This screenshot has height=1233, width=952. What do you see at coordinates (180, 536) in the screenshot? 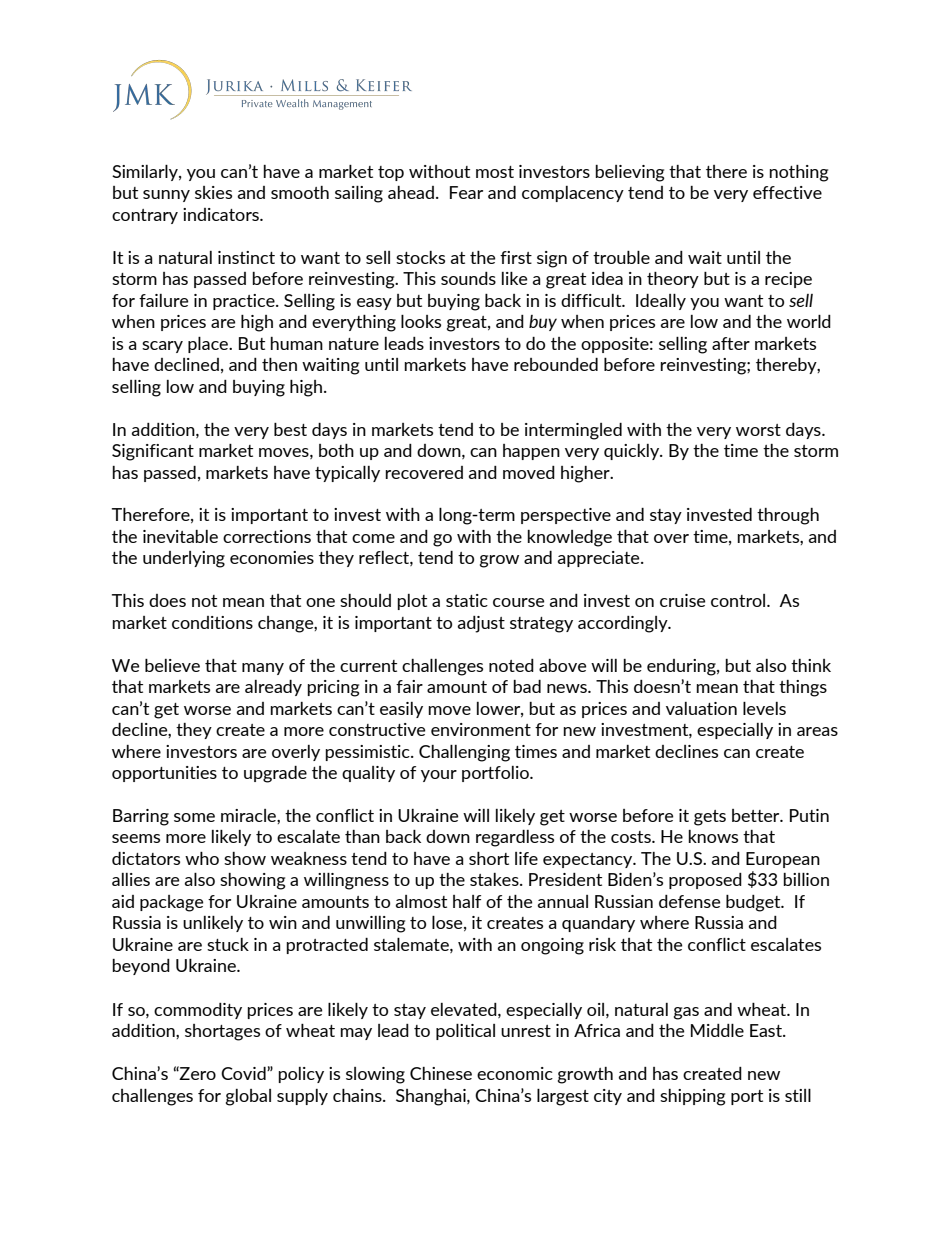
I see `inevitable` at bounding box center [180, 536].
